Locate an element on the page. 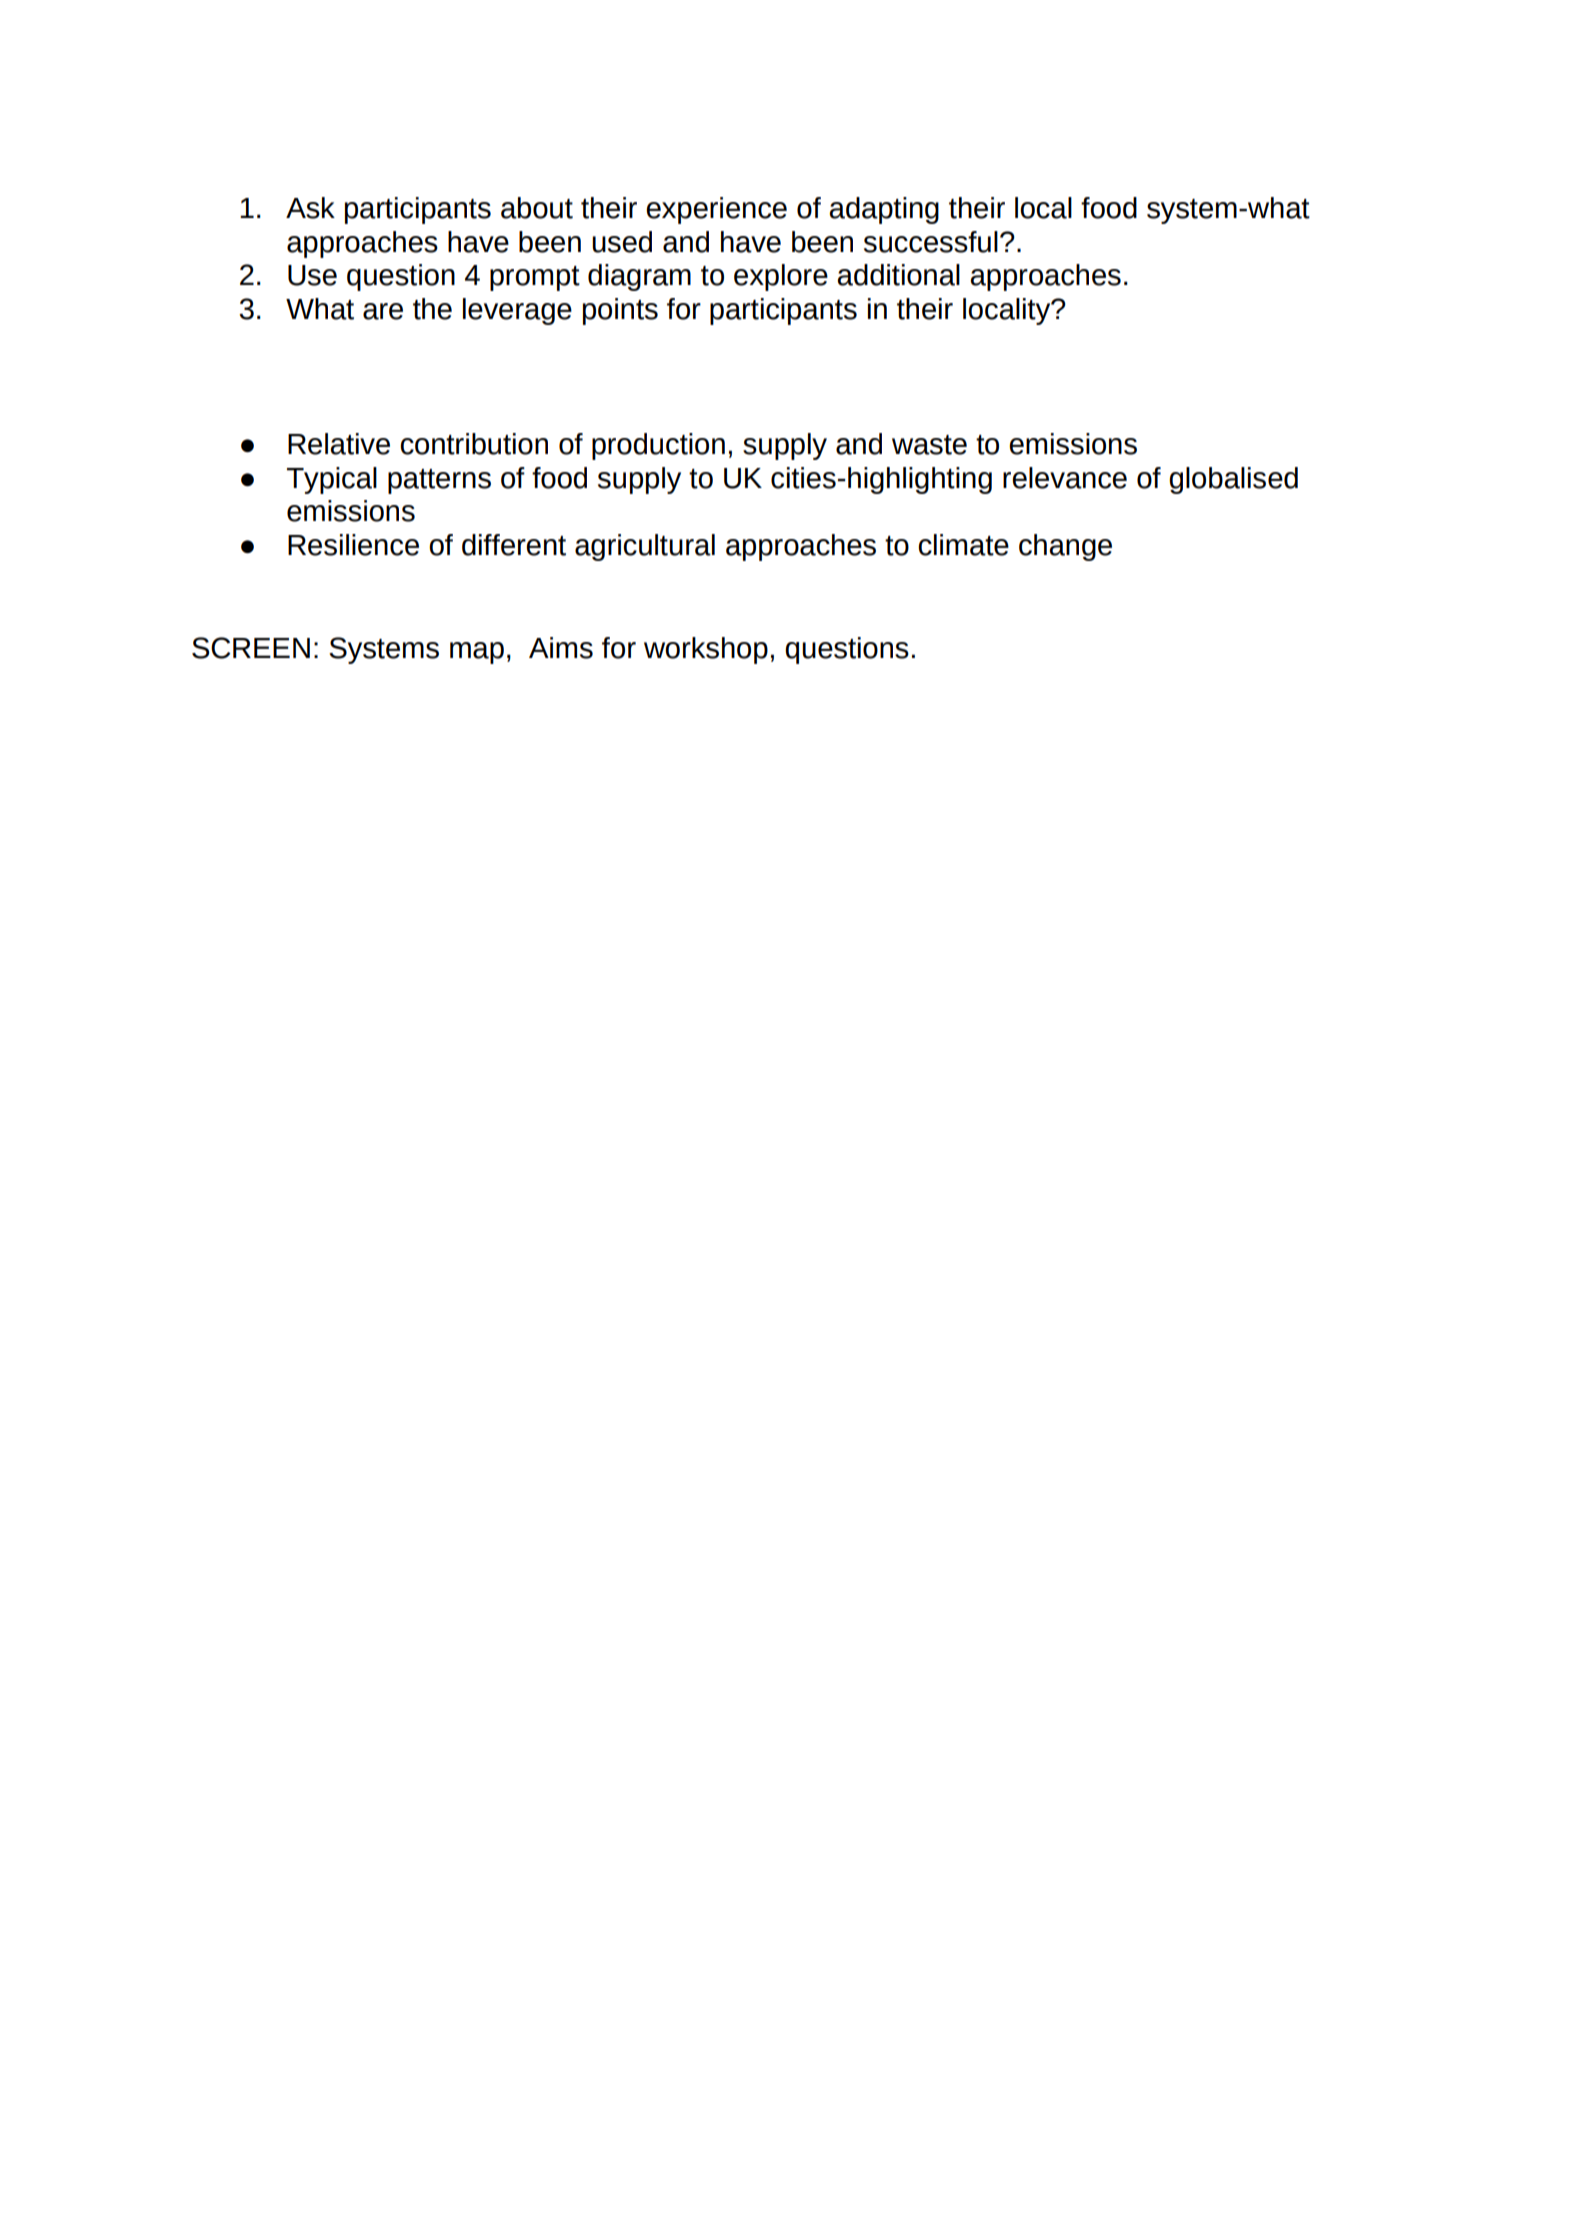 Image resolution: width=1577 pixels, height=2230 pixels. successful is located at coordinates (931, 242).
